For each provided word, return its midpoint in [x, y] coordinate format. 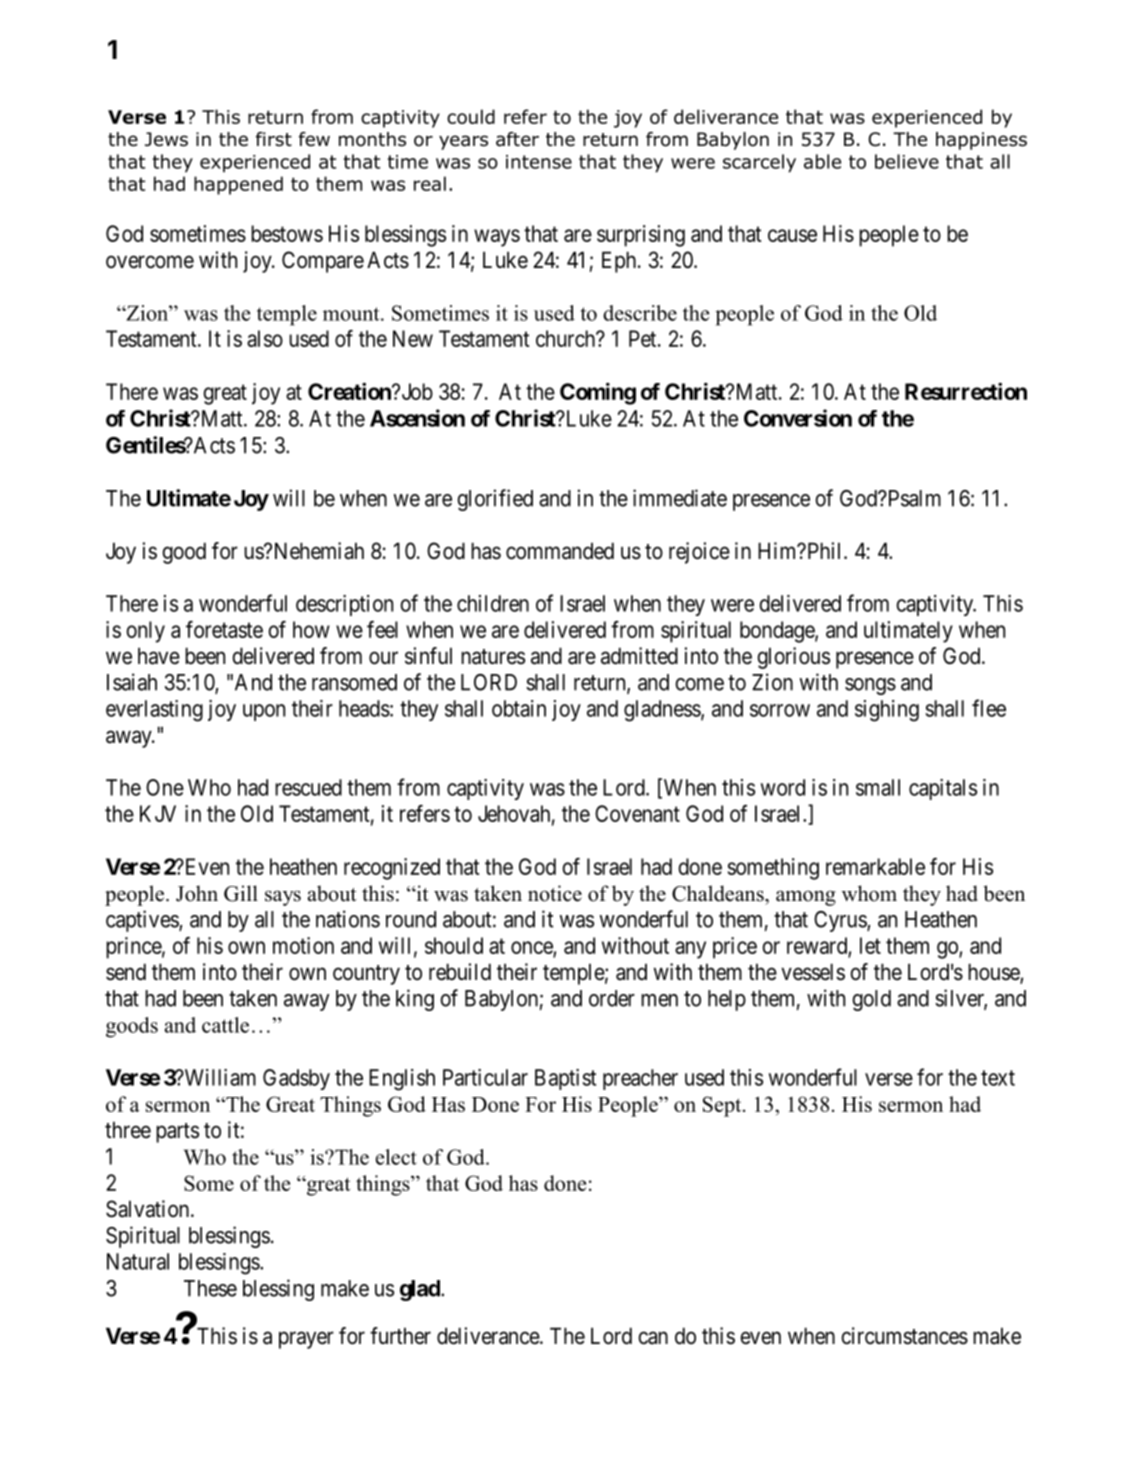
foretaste [224, 629]
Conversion [798, 418]
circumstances [905, 1336]
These [210, 1288]
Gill [241, 893]
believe [907, 161]
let [870, 945]
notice [555, 893]
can [653, 1338]
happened [238, 185]
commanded [560, 551]
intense [539, 162]
